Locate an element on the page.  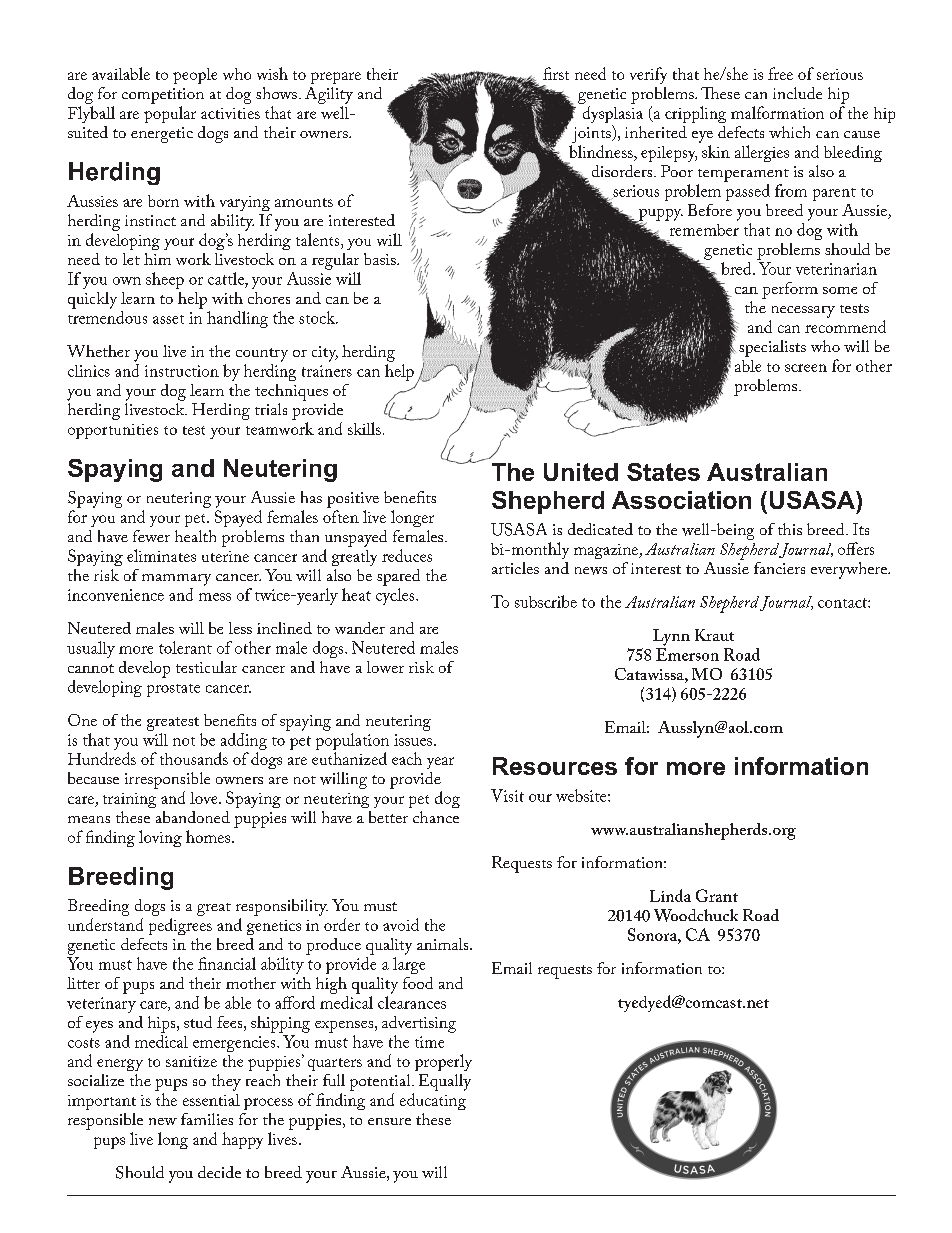
families is located at coordinates (207, 1119).
